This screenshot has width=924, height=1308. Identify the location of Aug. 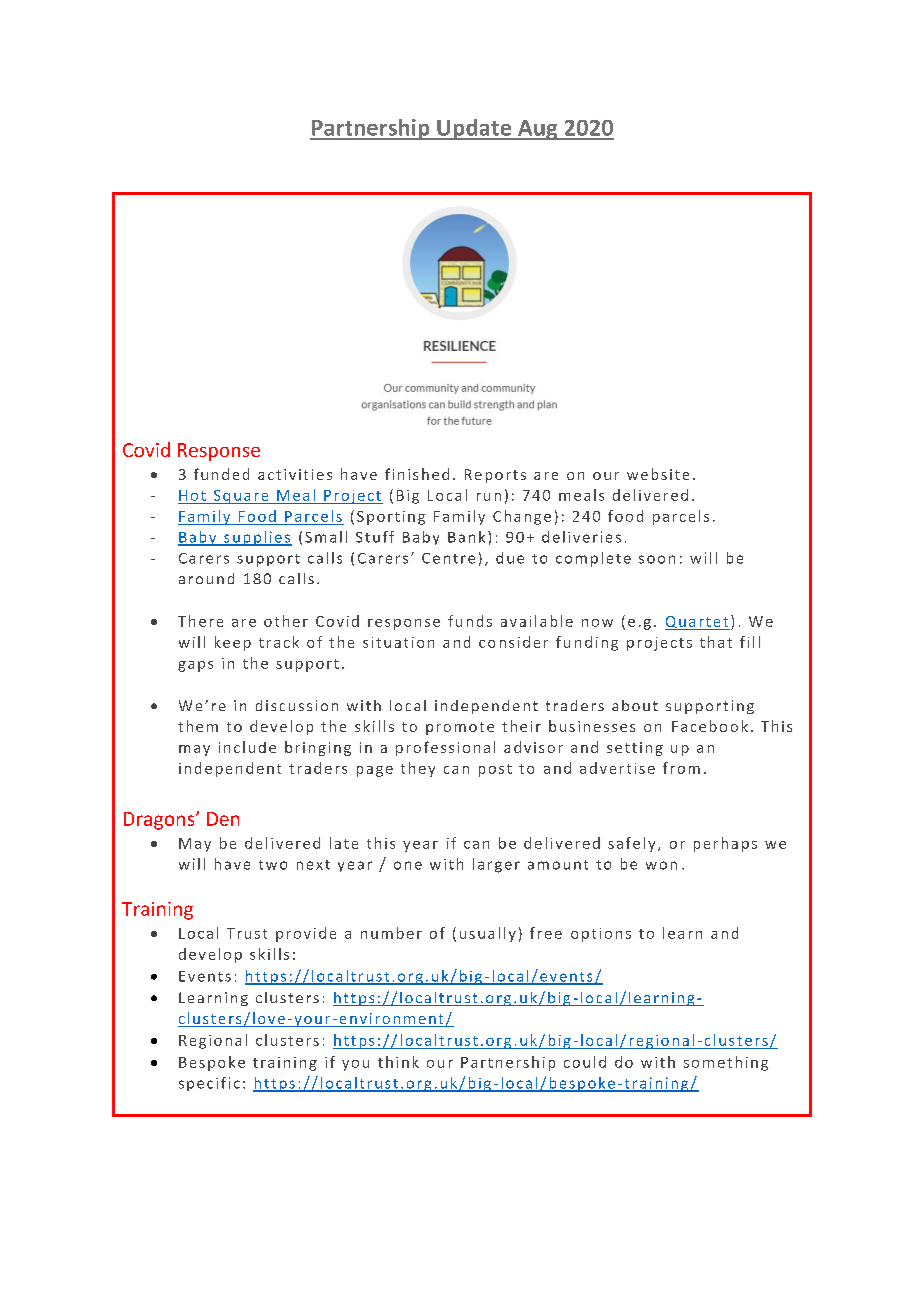
(538, 130).
